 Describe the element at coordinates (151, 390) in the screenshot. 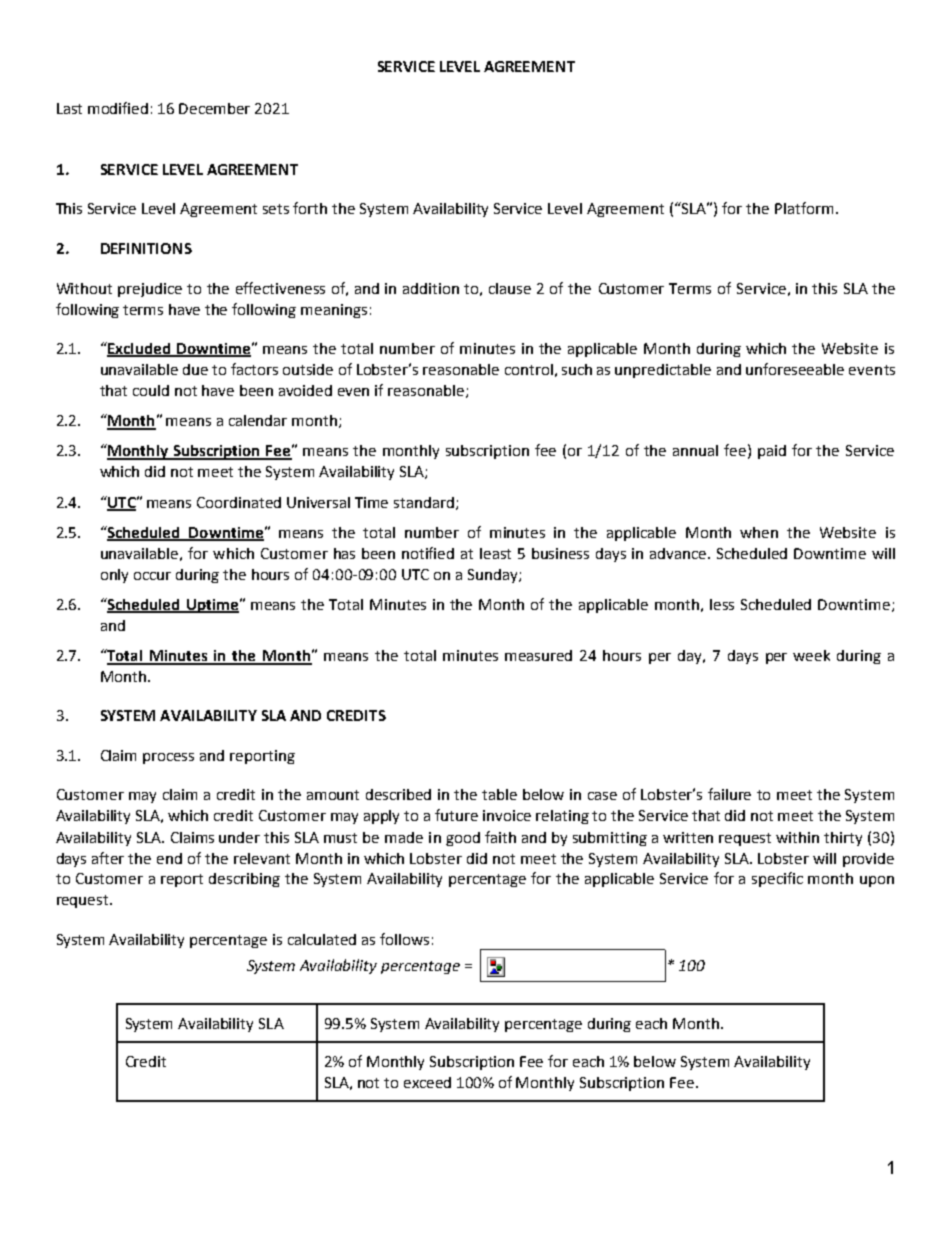

I see `could` at that location.
